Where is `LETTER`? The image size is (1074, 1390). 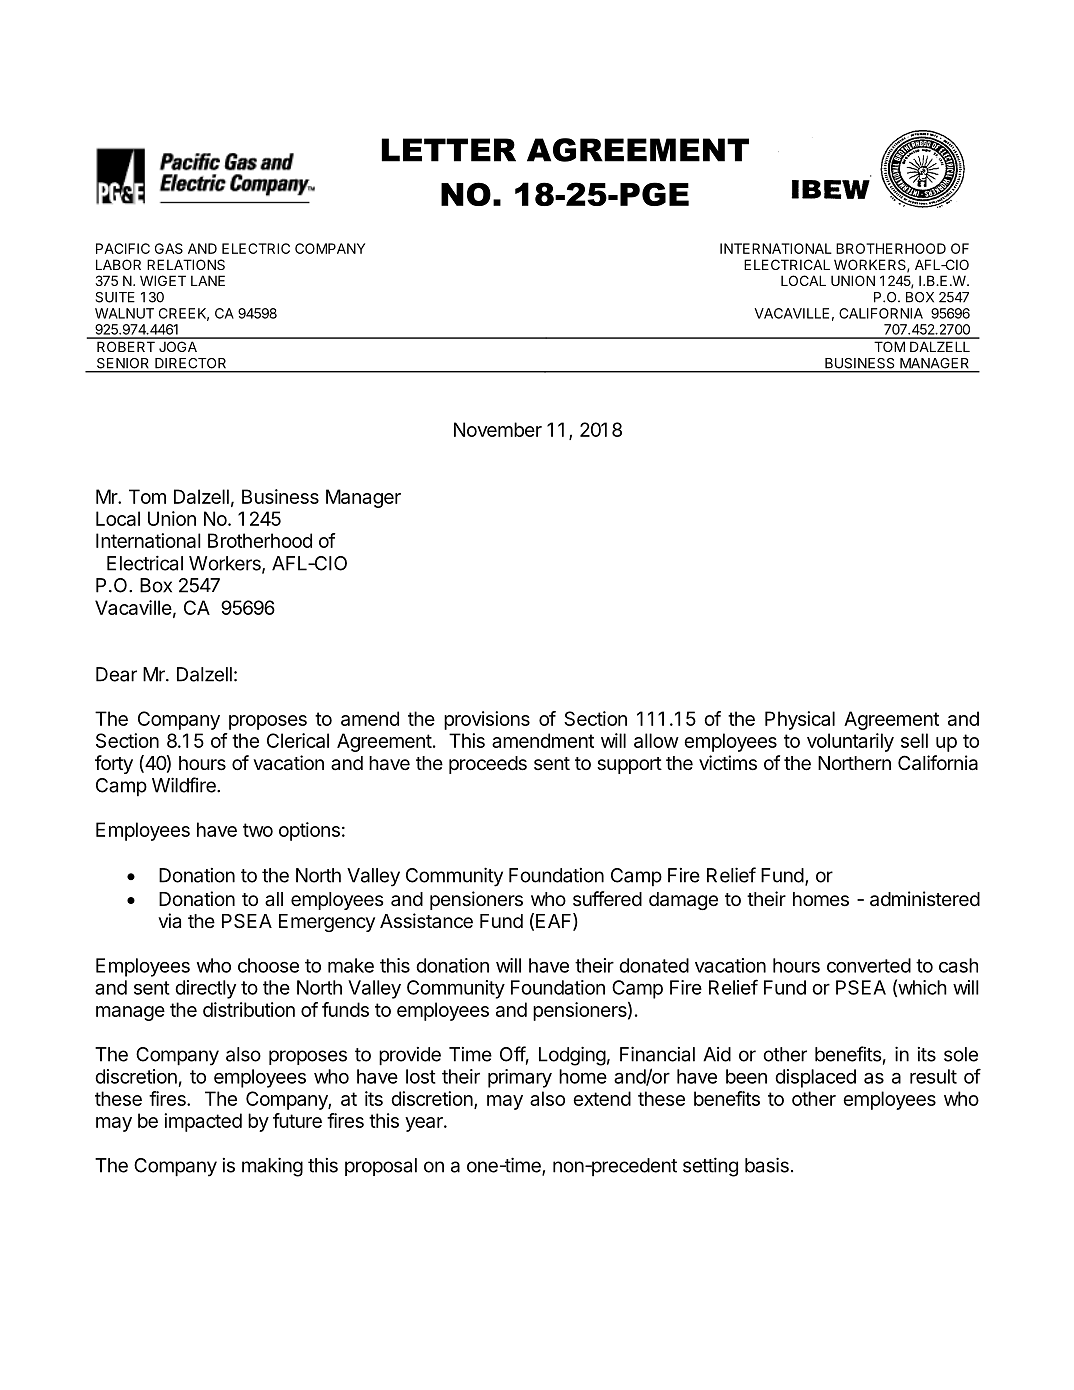 LETTER is located at coordinates (449, 150).
